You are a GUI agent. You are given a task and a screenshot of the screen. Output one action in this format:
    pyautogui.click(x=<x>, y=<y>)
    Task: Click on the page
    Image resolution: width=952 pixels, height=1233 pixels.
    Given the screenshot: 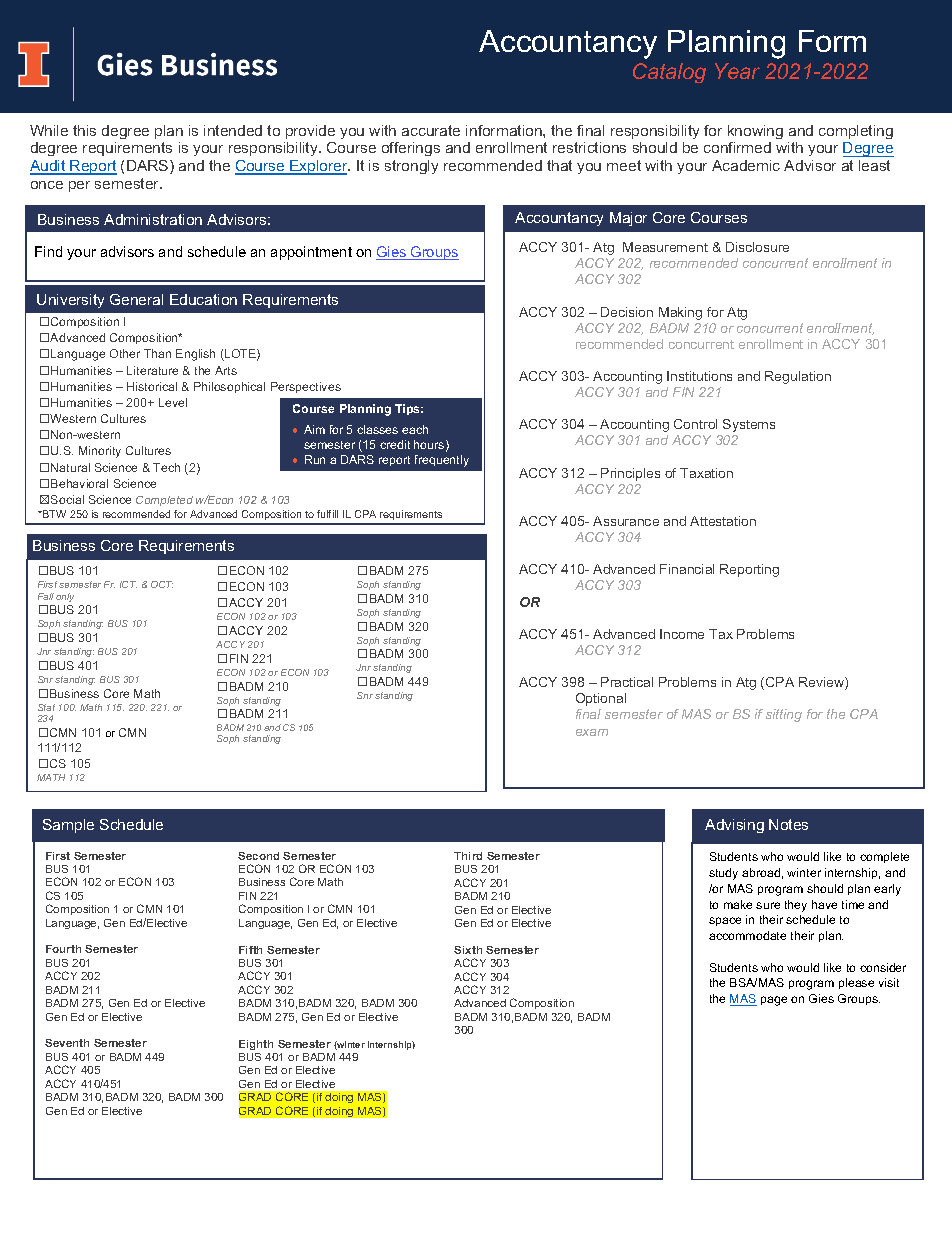 What is the action you would take?
    pyautogui.click(x=774, y=1001)
